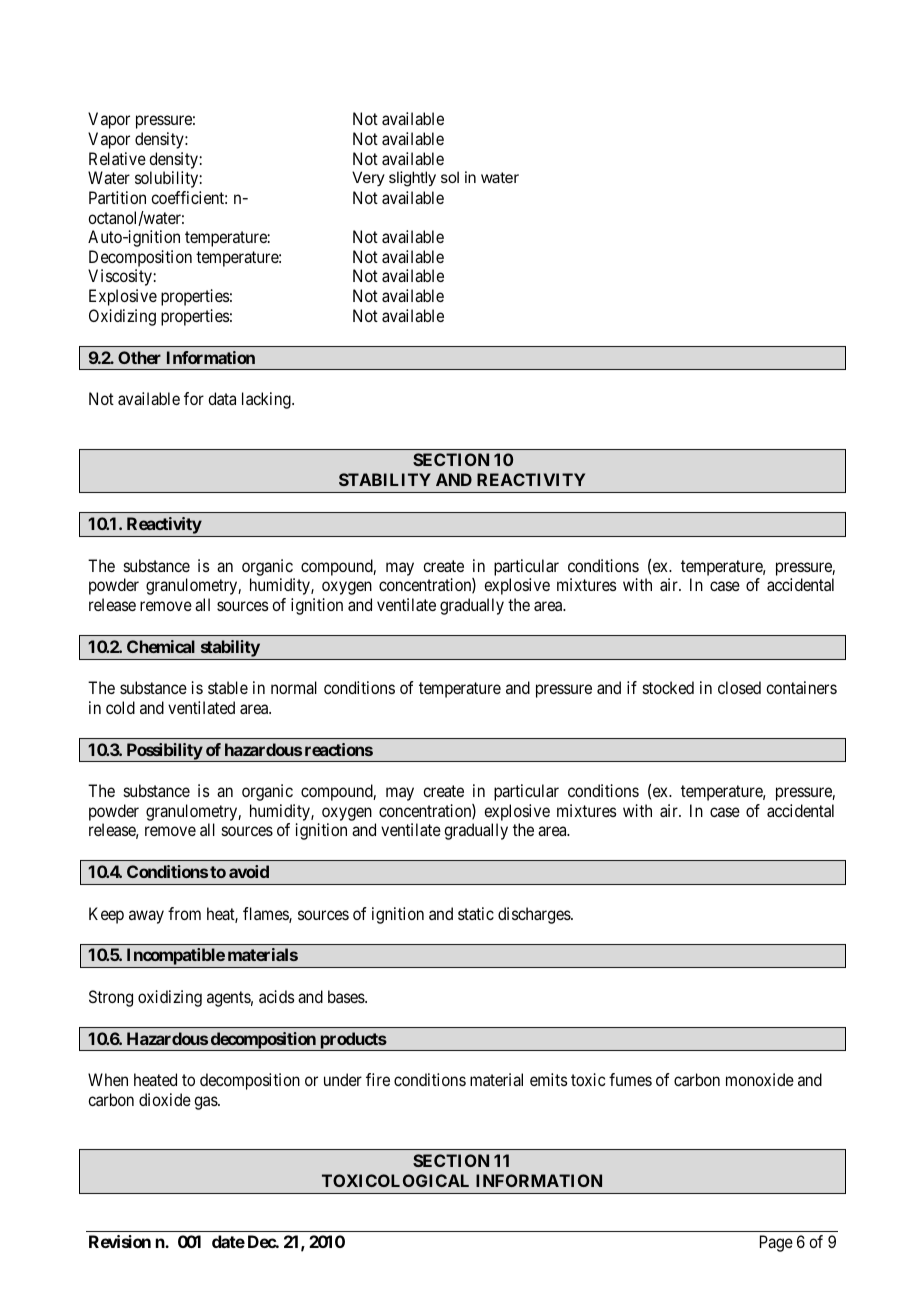  I want to click on gas, so click(206, 1103).
